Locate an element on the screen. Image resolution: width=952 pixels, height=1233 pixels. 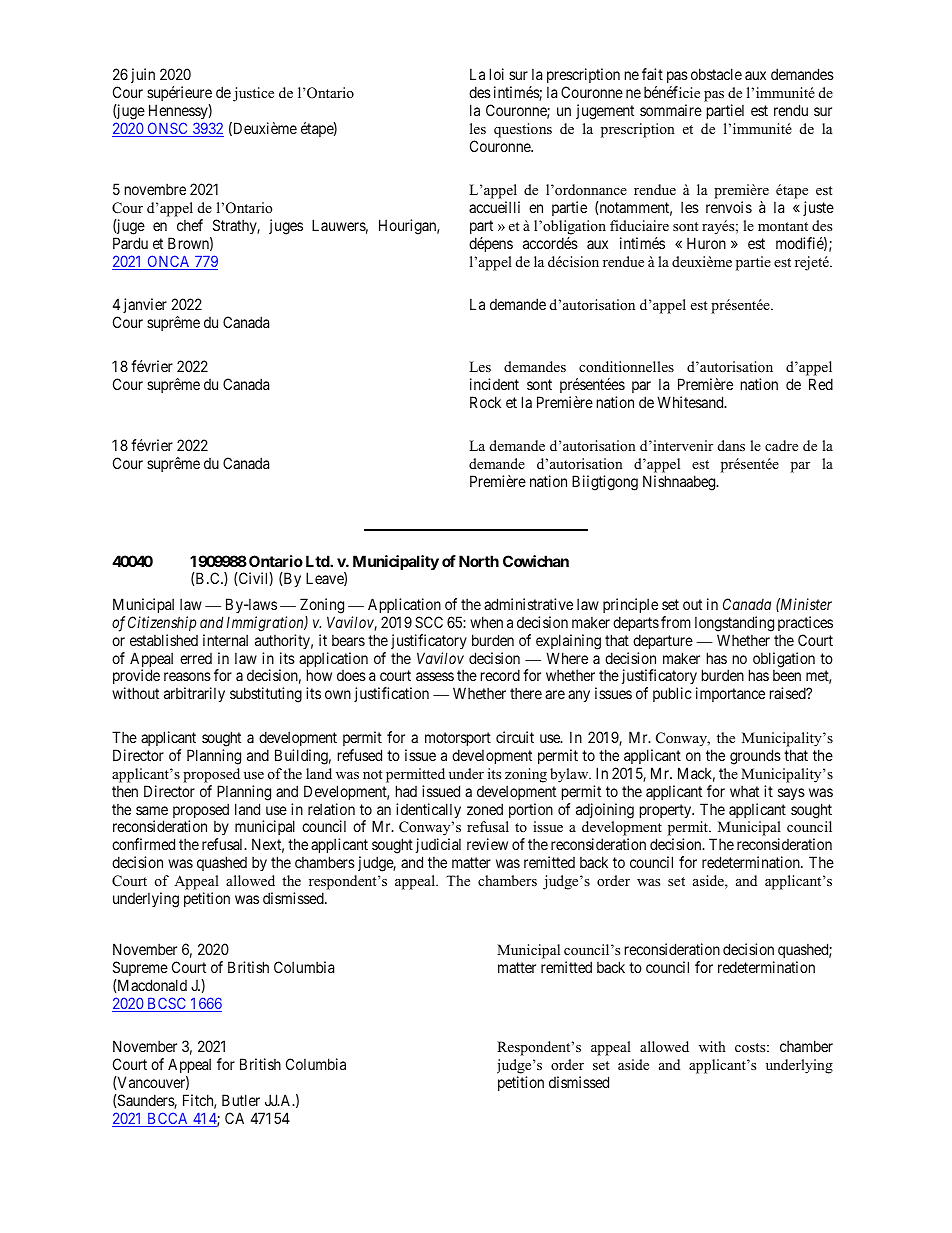
Citizenship is located at coordinates (162, 623).
